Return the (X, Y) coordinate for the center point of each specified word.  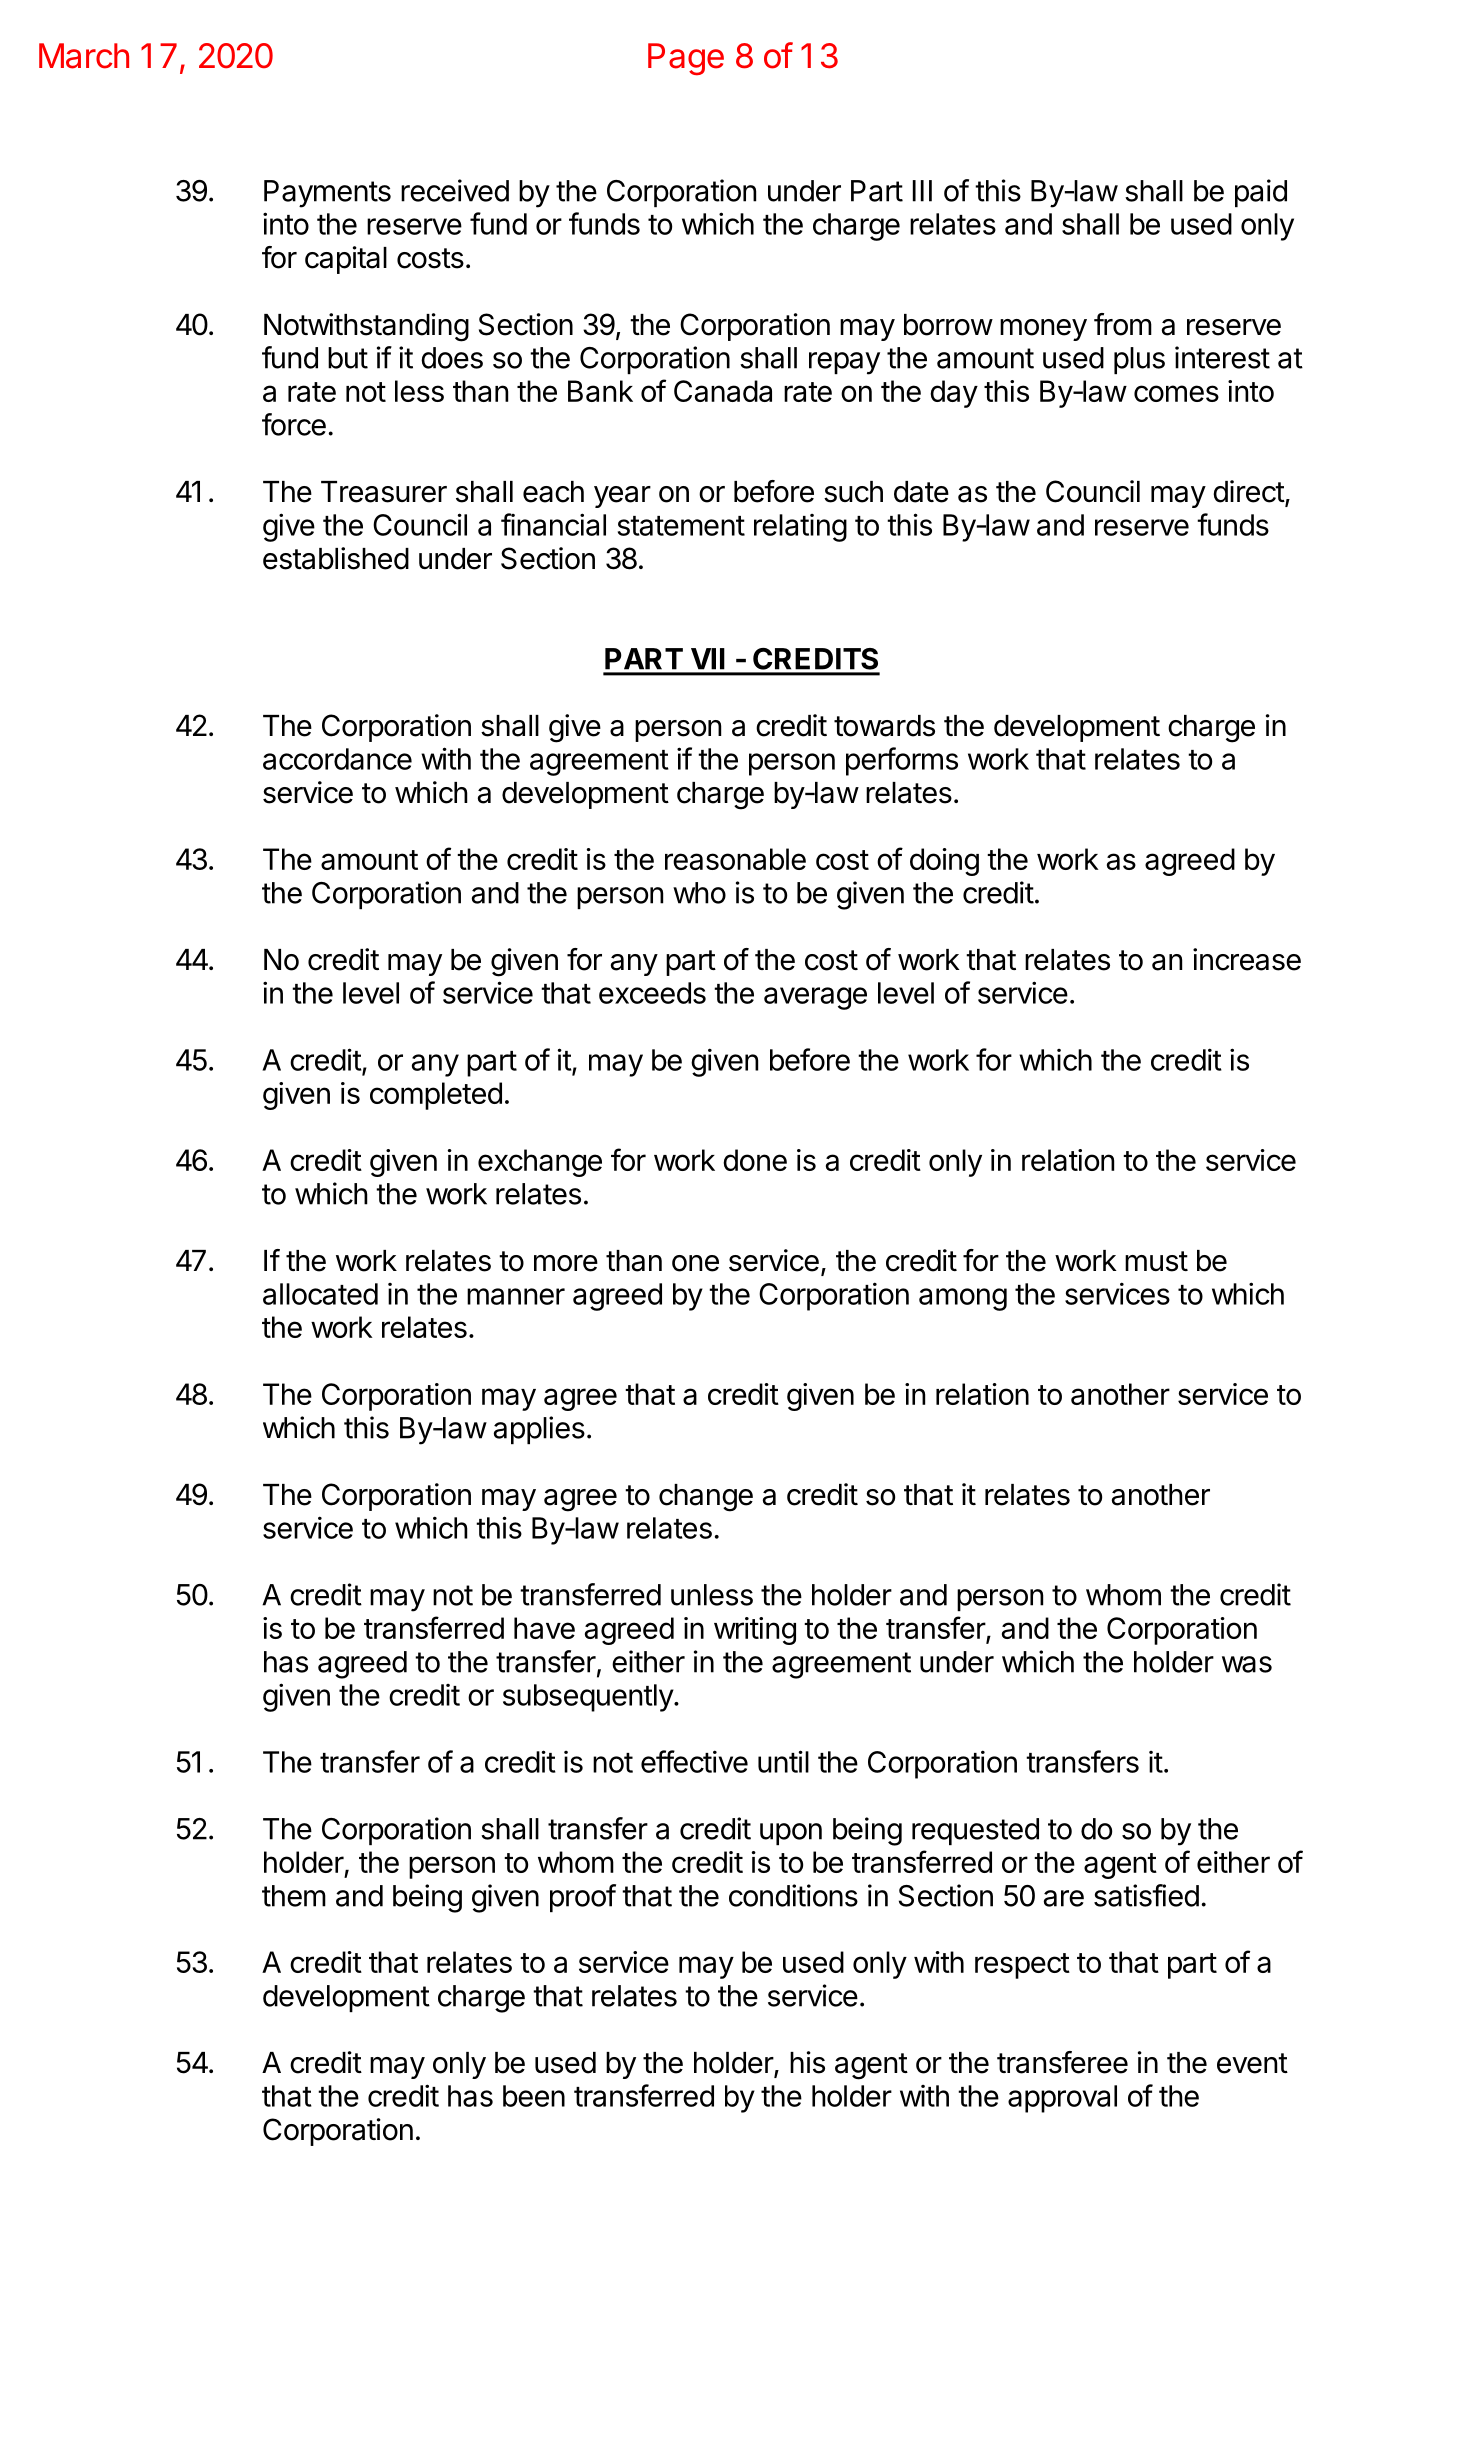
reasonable (735, 859)
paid (1261, 193)
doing (944, 862)
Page (686, 59)
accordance (337, 759)
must (1156, 1261)
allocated (320, 1294)
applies (539, 1430)
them (294, 1896)
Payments (327, 194)
